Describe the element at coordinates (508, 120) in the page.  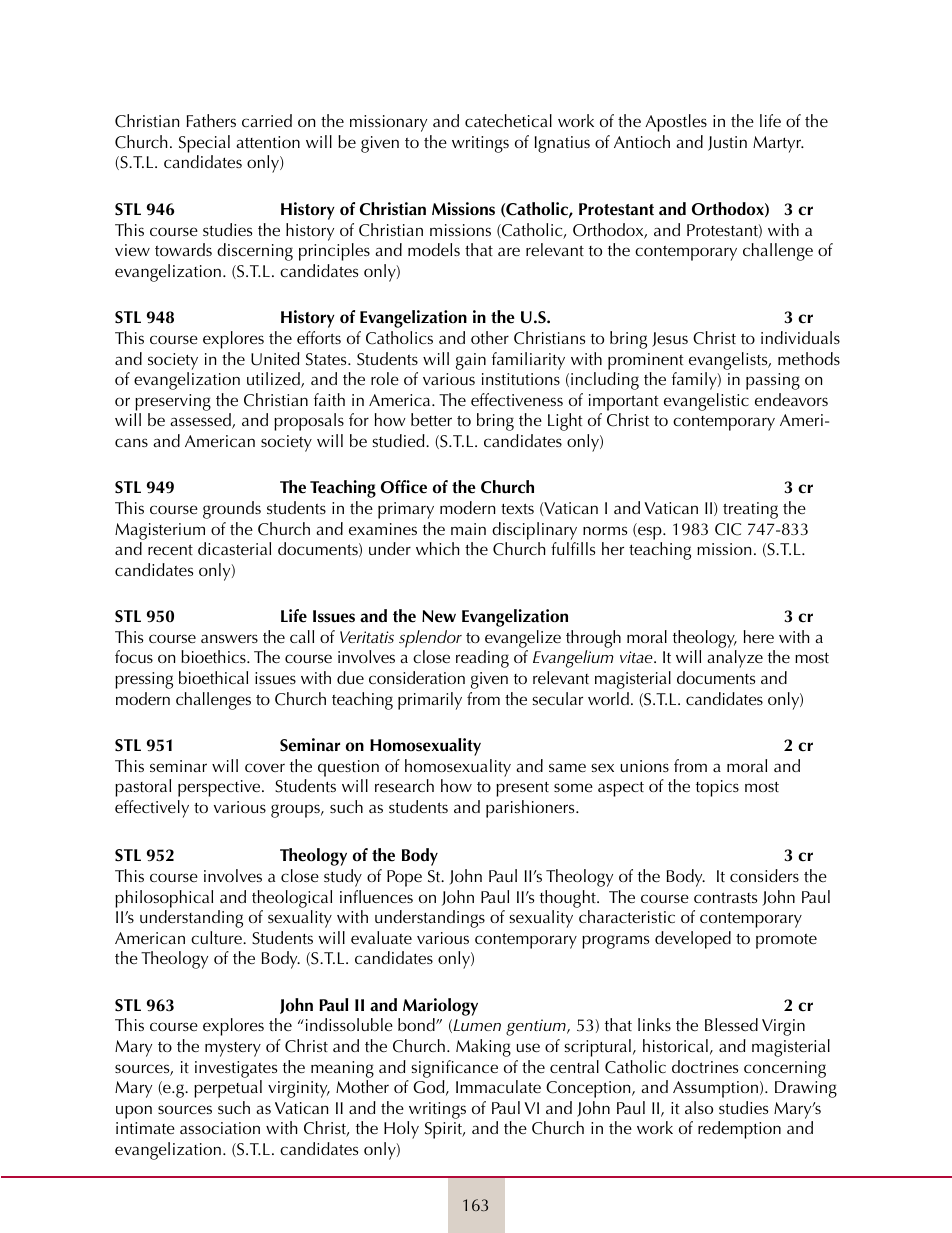
I see `catechetical` at that location.
